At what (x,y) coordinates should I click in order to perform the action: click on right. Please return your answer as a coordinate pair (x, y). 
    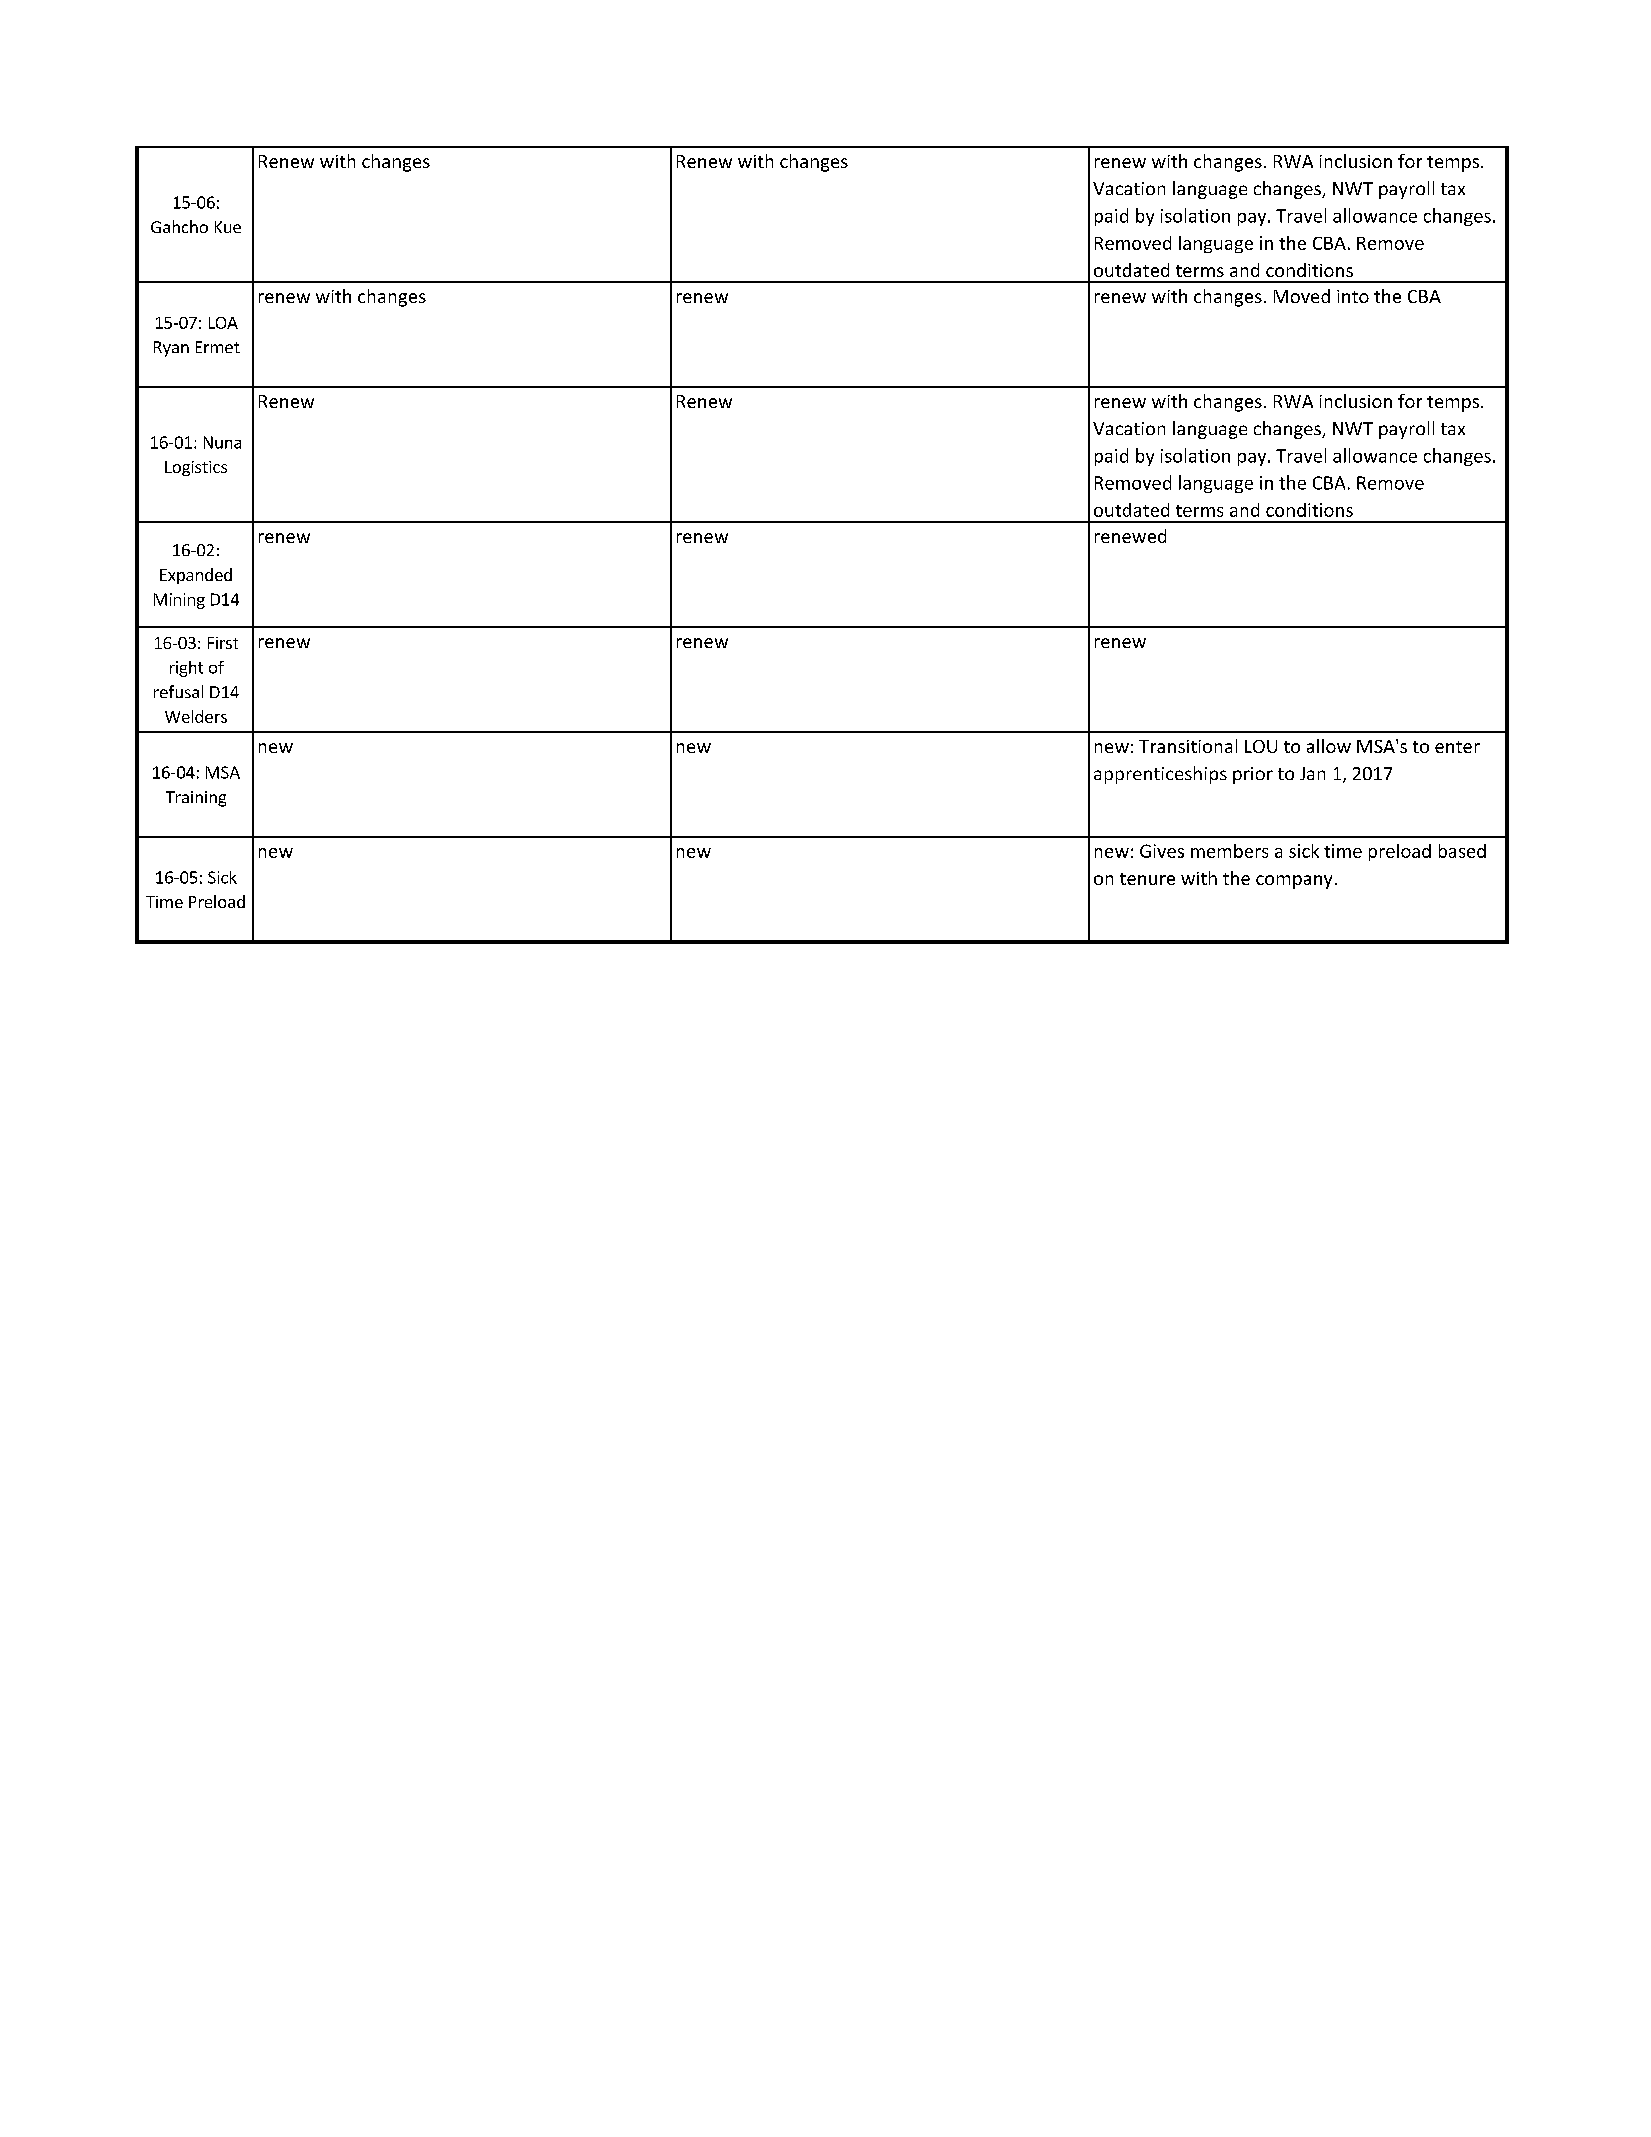
    Looking at the image, I should click on (186, 669).
